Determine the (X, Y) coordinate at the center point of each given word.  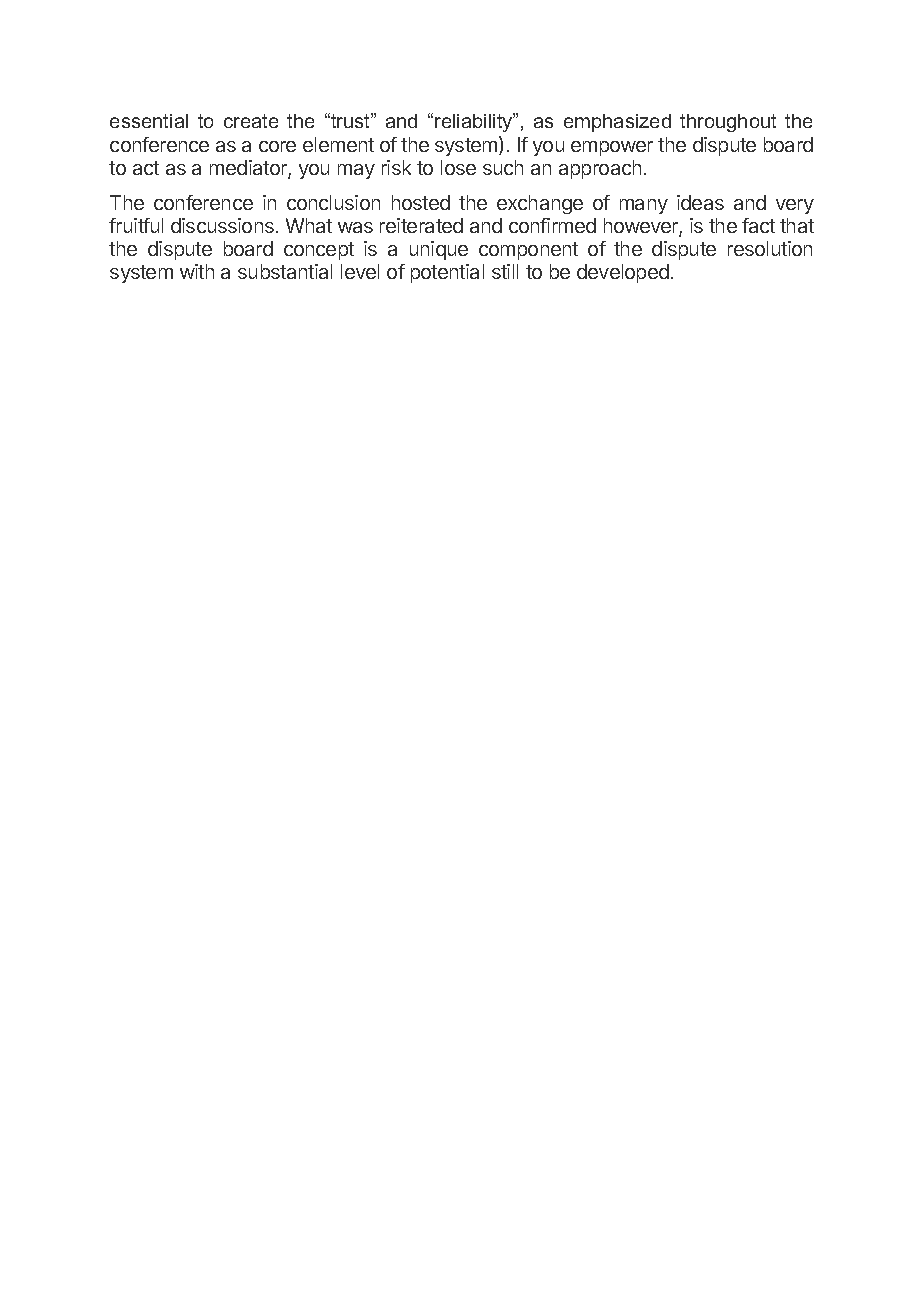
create (251, 121)
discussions (222, 225)
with (197, 271)
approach (600, 169)
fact (758, 225)
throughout (728, 123)
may (356, 171)
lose (458, 167)
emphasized (617, 123)
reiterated (421, 225)
